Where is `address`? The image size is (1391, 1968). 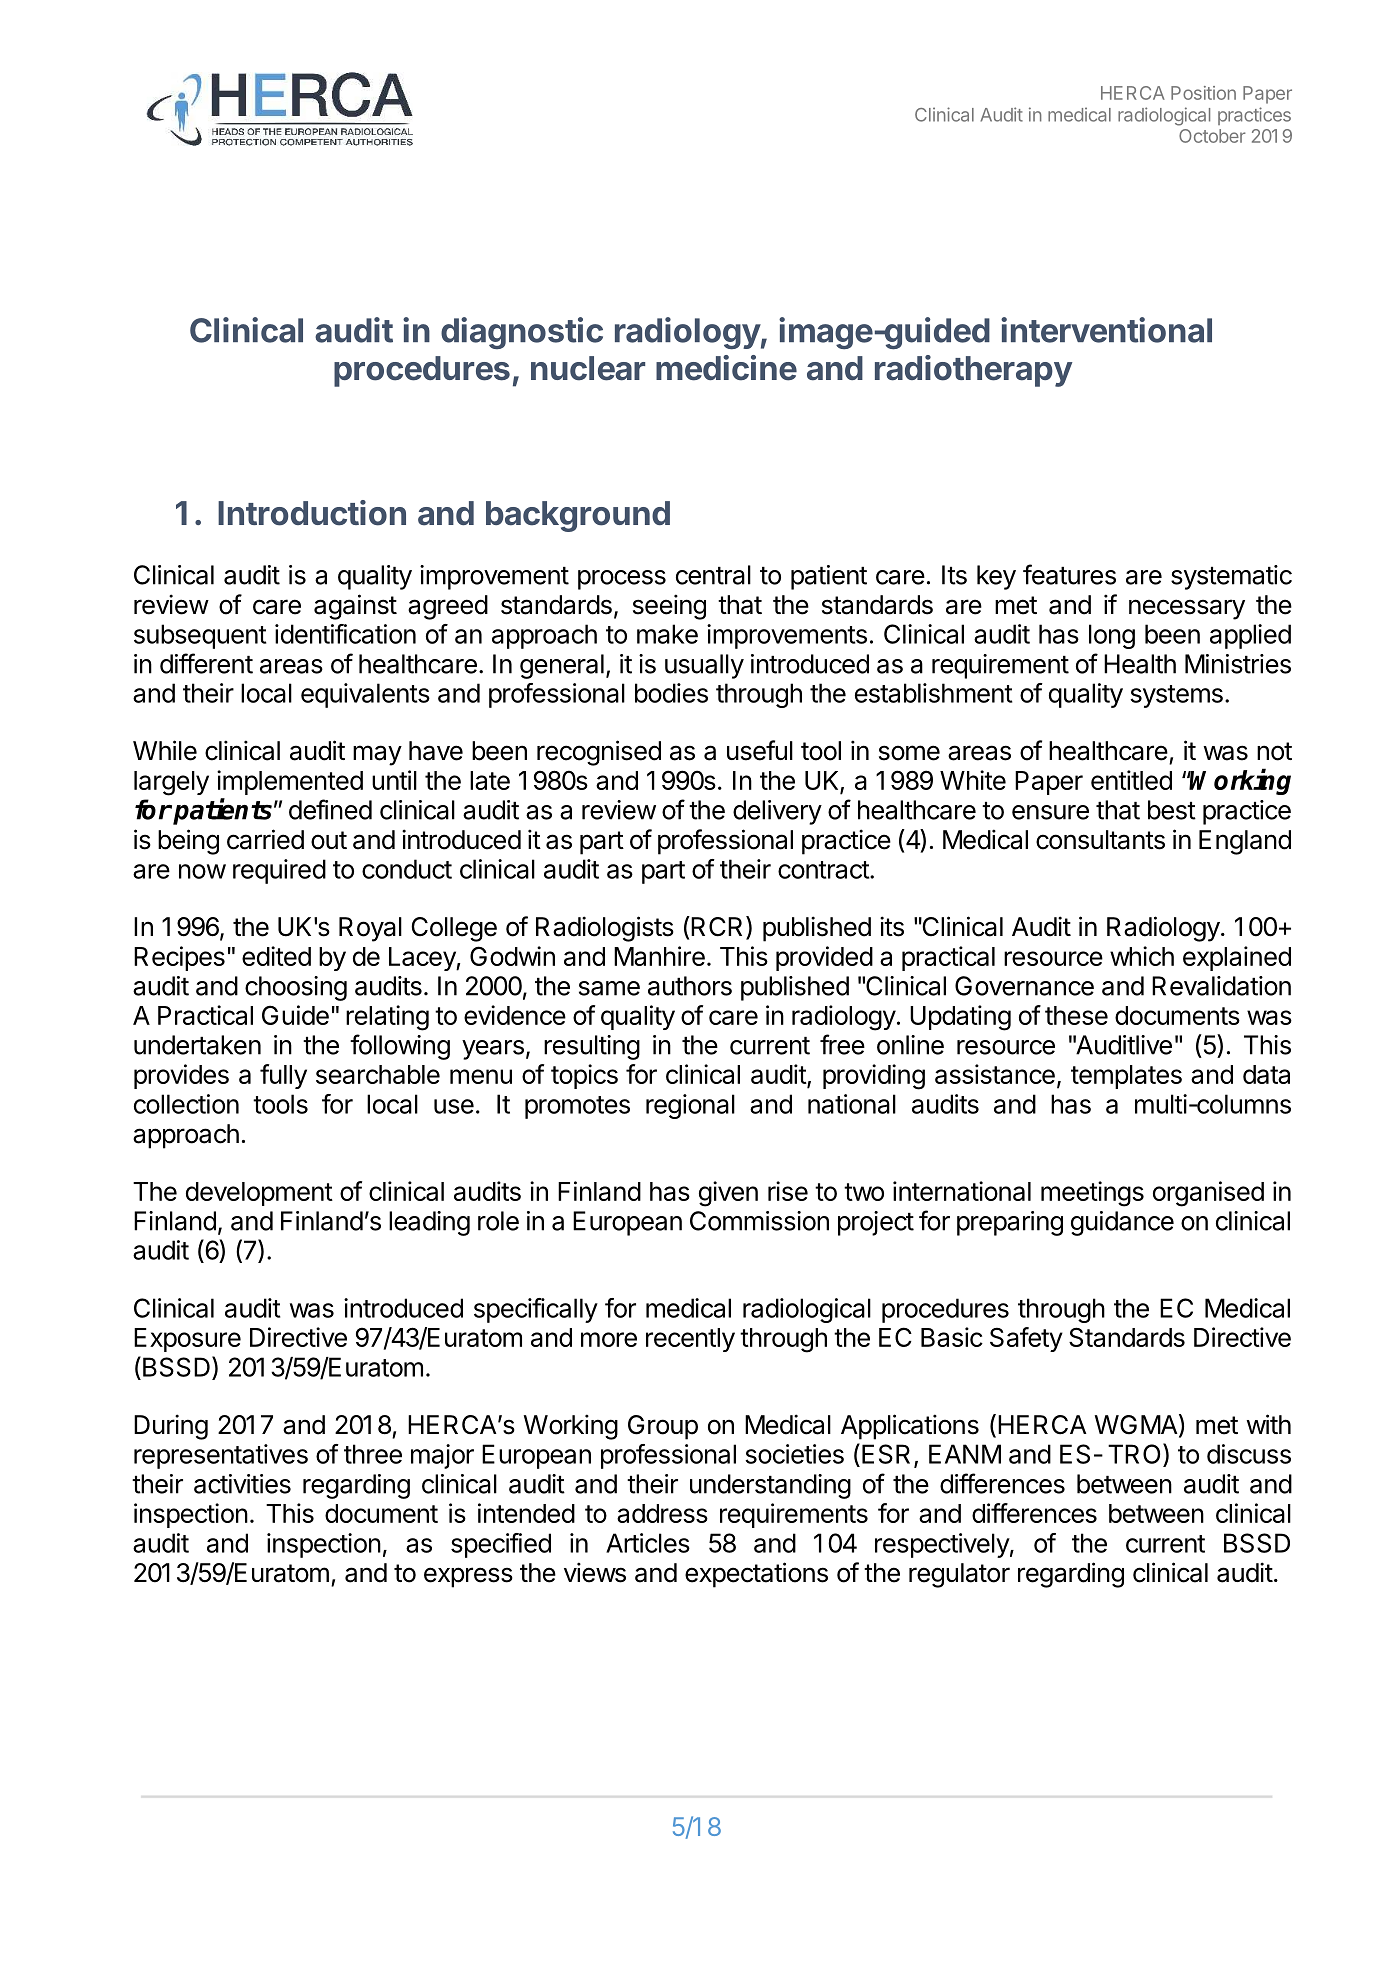
address is located at coordinates (662, 1513).
